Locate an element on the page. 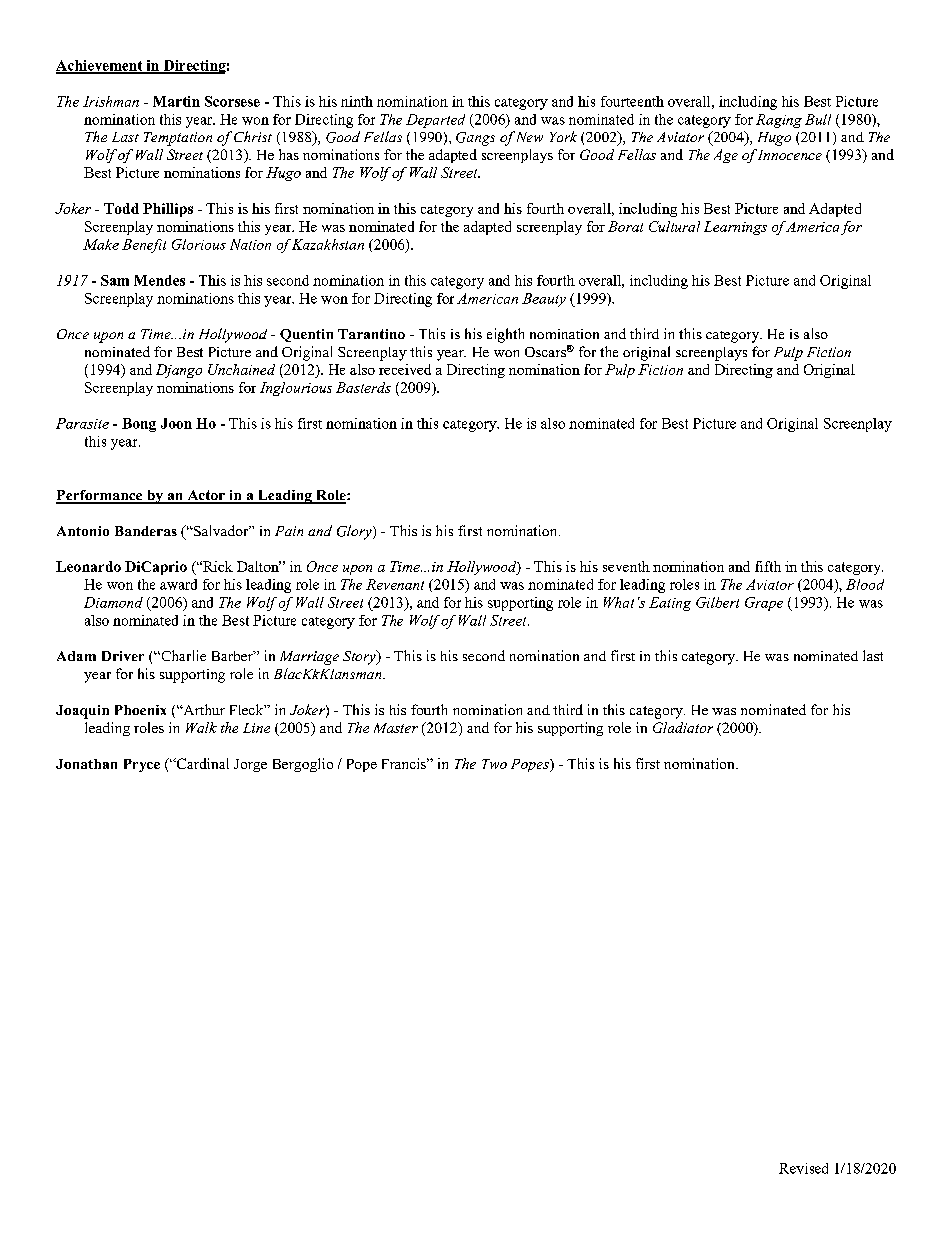 This page has height=1233, width=952. Departed is located at coordinates (435, 121).
